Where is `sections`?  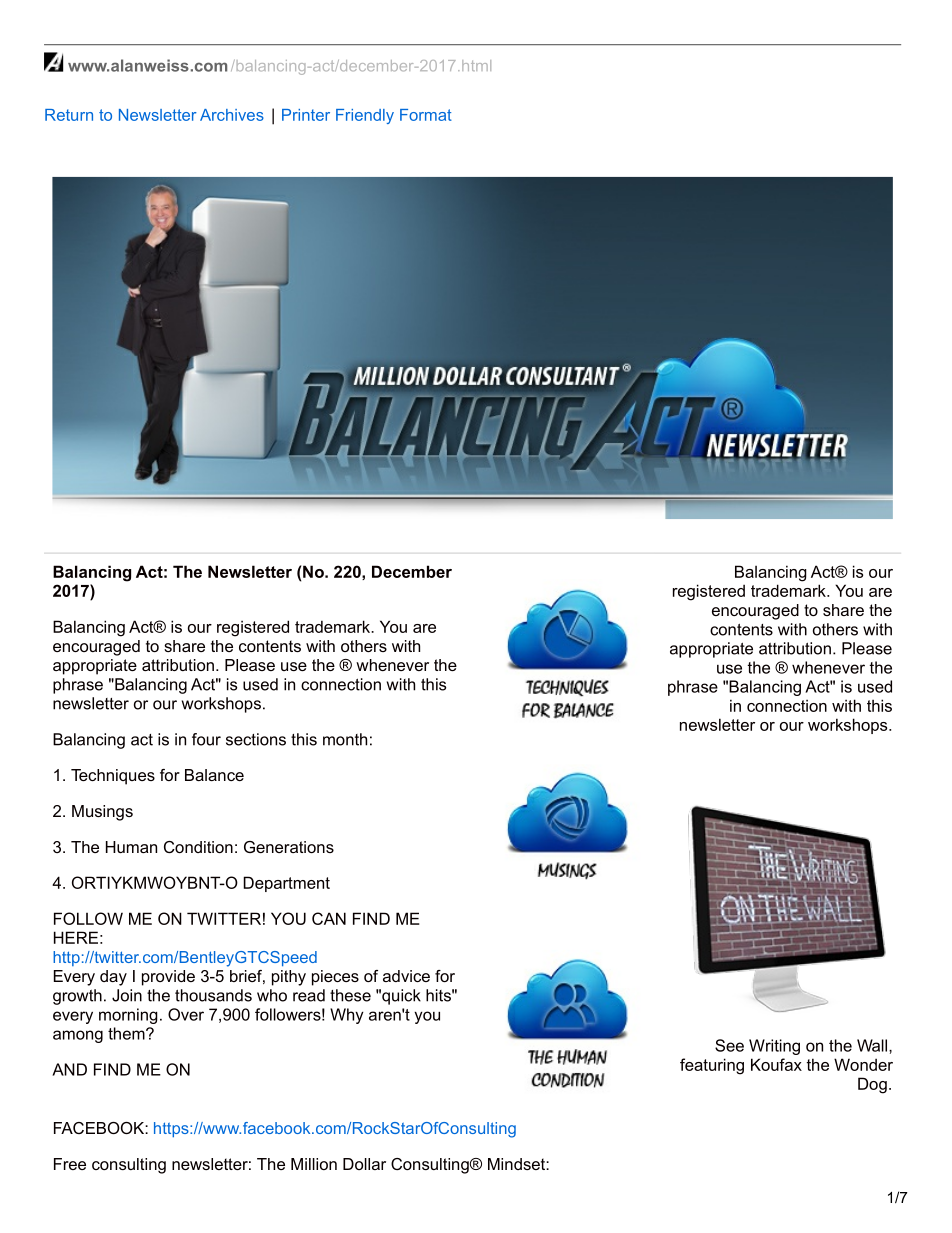 sections is located at coordinates (256, 739).
